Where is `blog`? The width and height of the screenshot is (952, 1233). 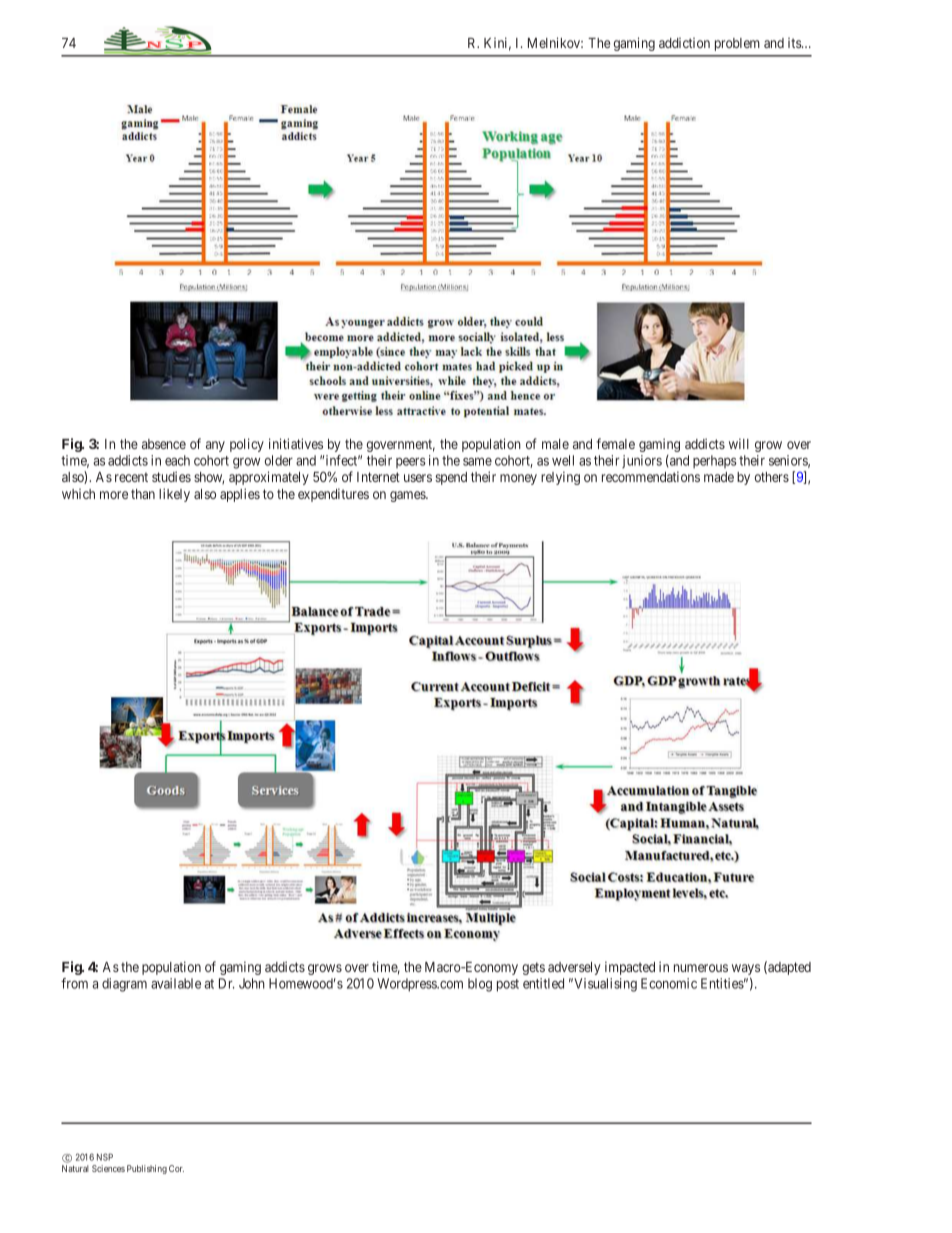 blog is located at coordinates (480, 985).
